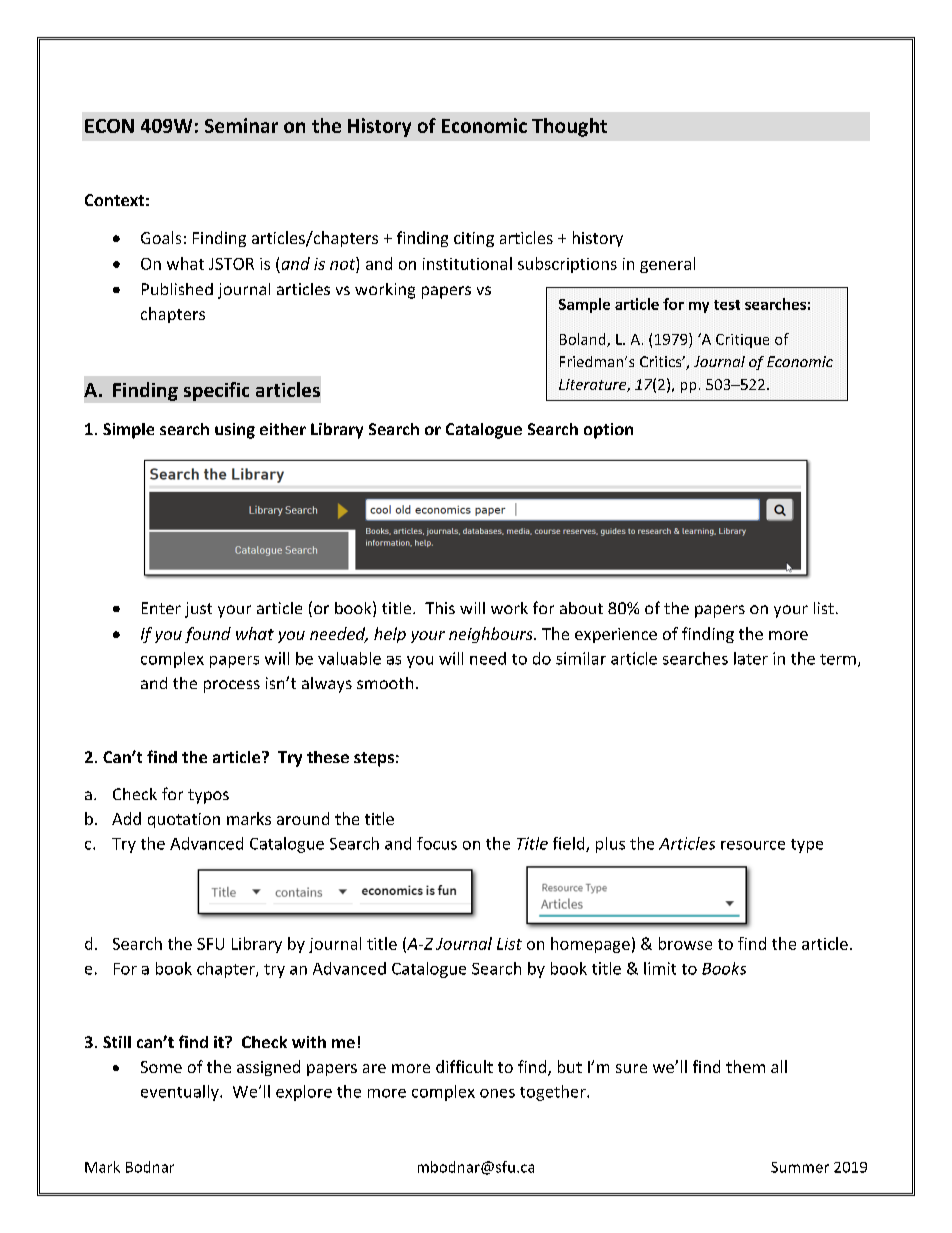  I want to click on specific, so click(216, 391).
